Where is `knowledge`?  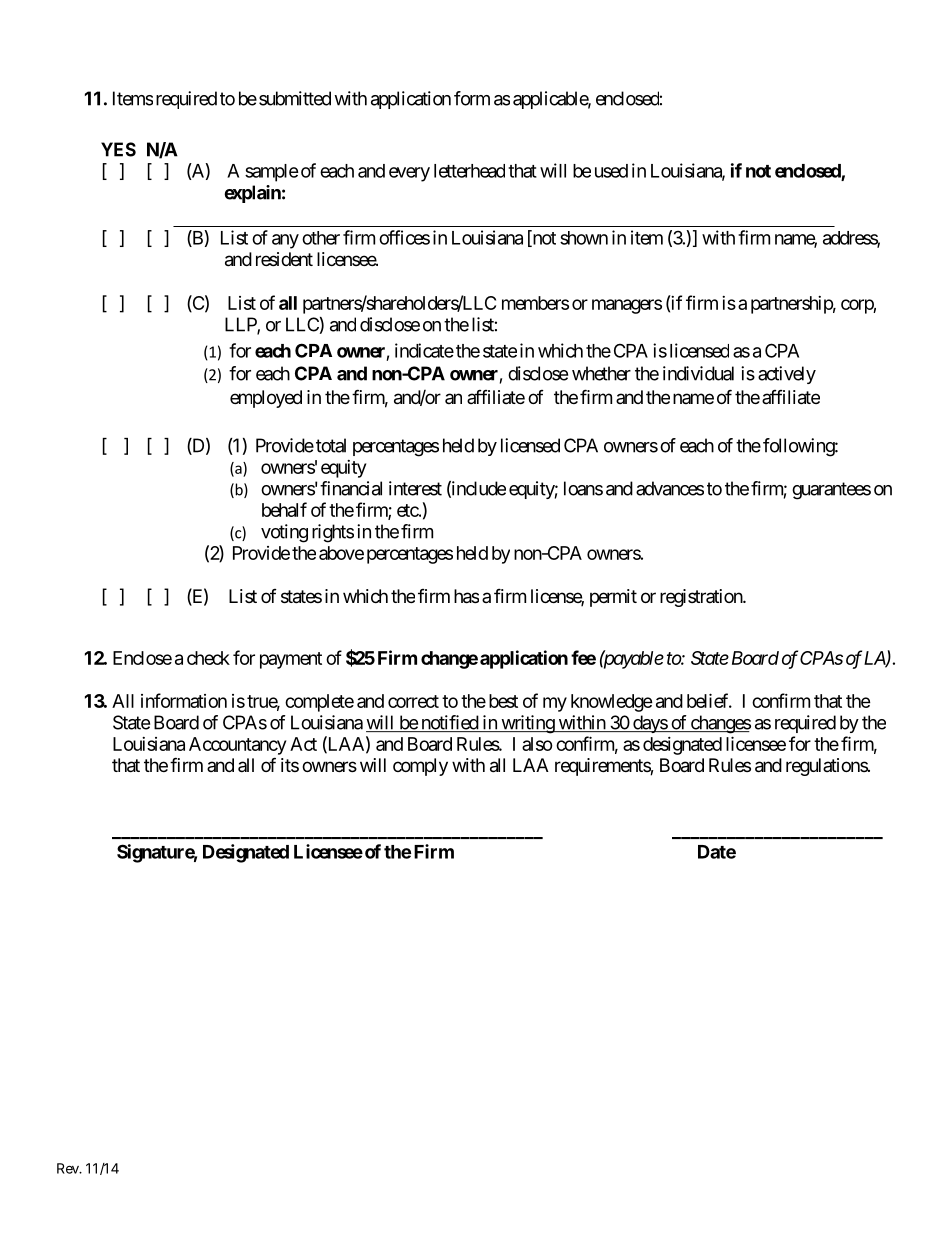 knowledge is located at coordinates (612, 703).
